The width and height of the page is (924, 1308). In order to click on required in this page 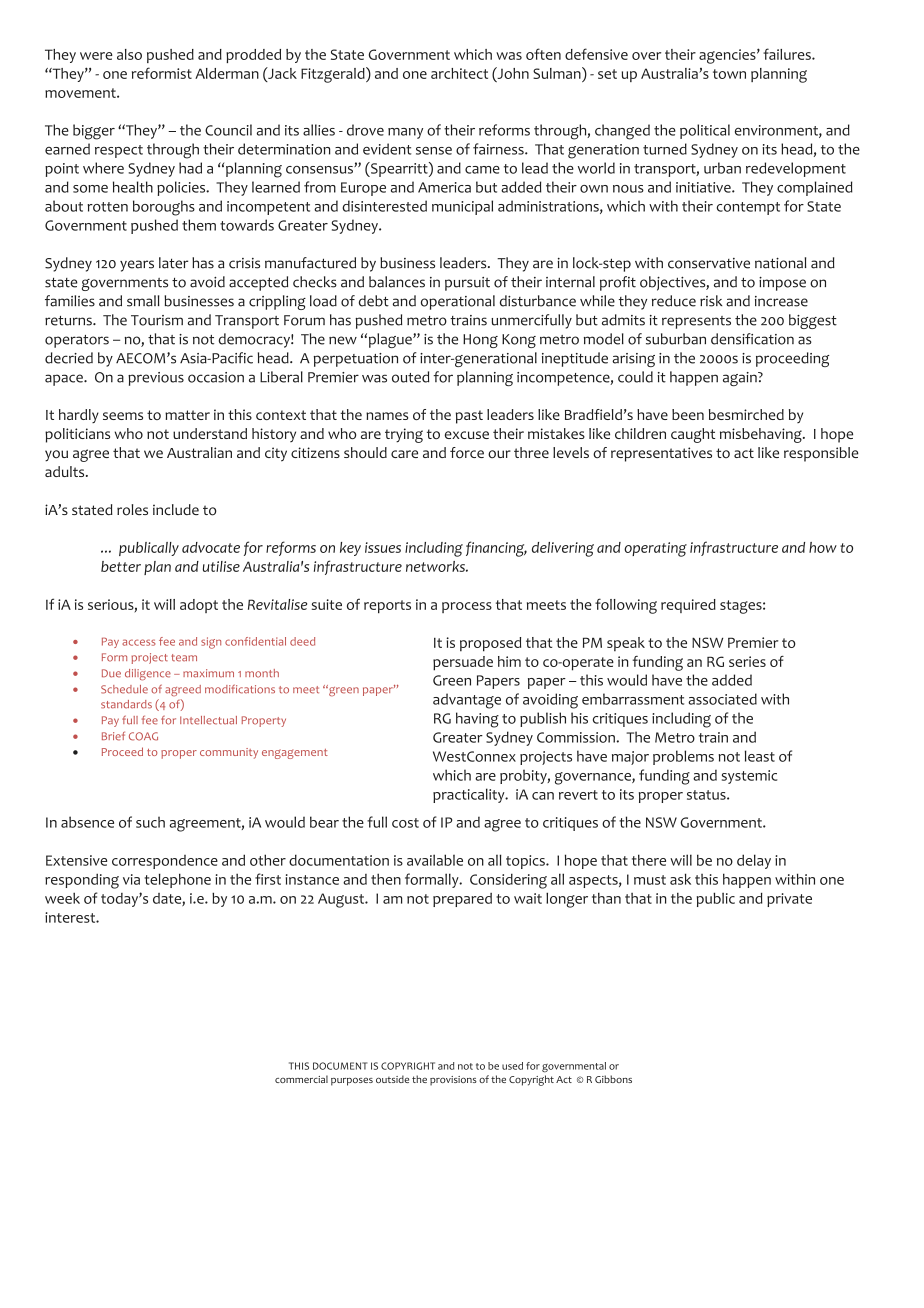, I will do `click(688, 606)`.
